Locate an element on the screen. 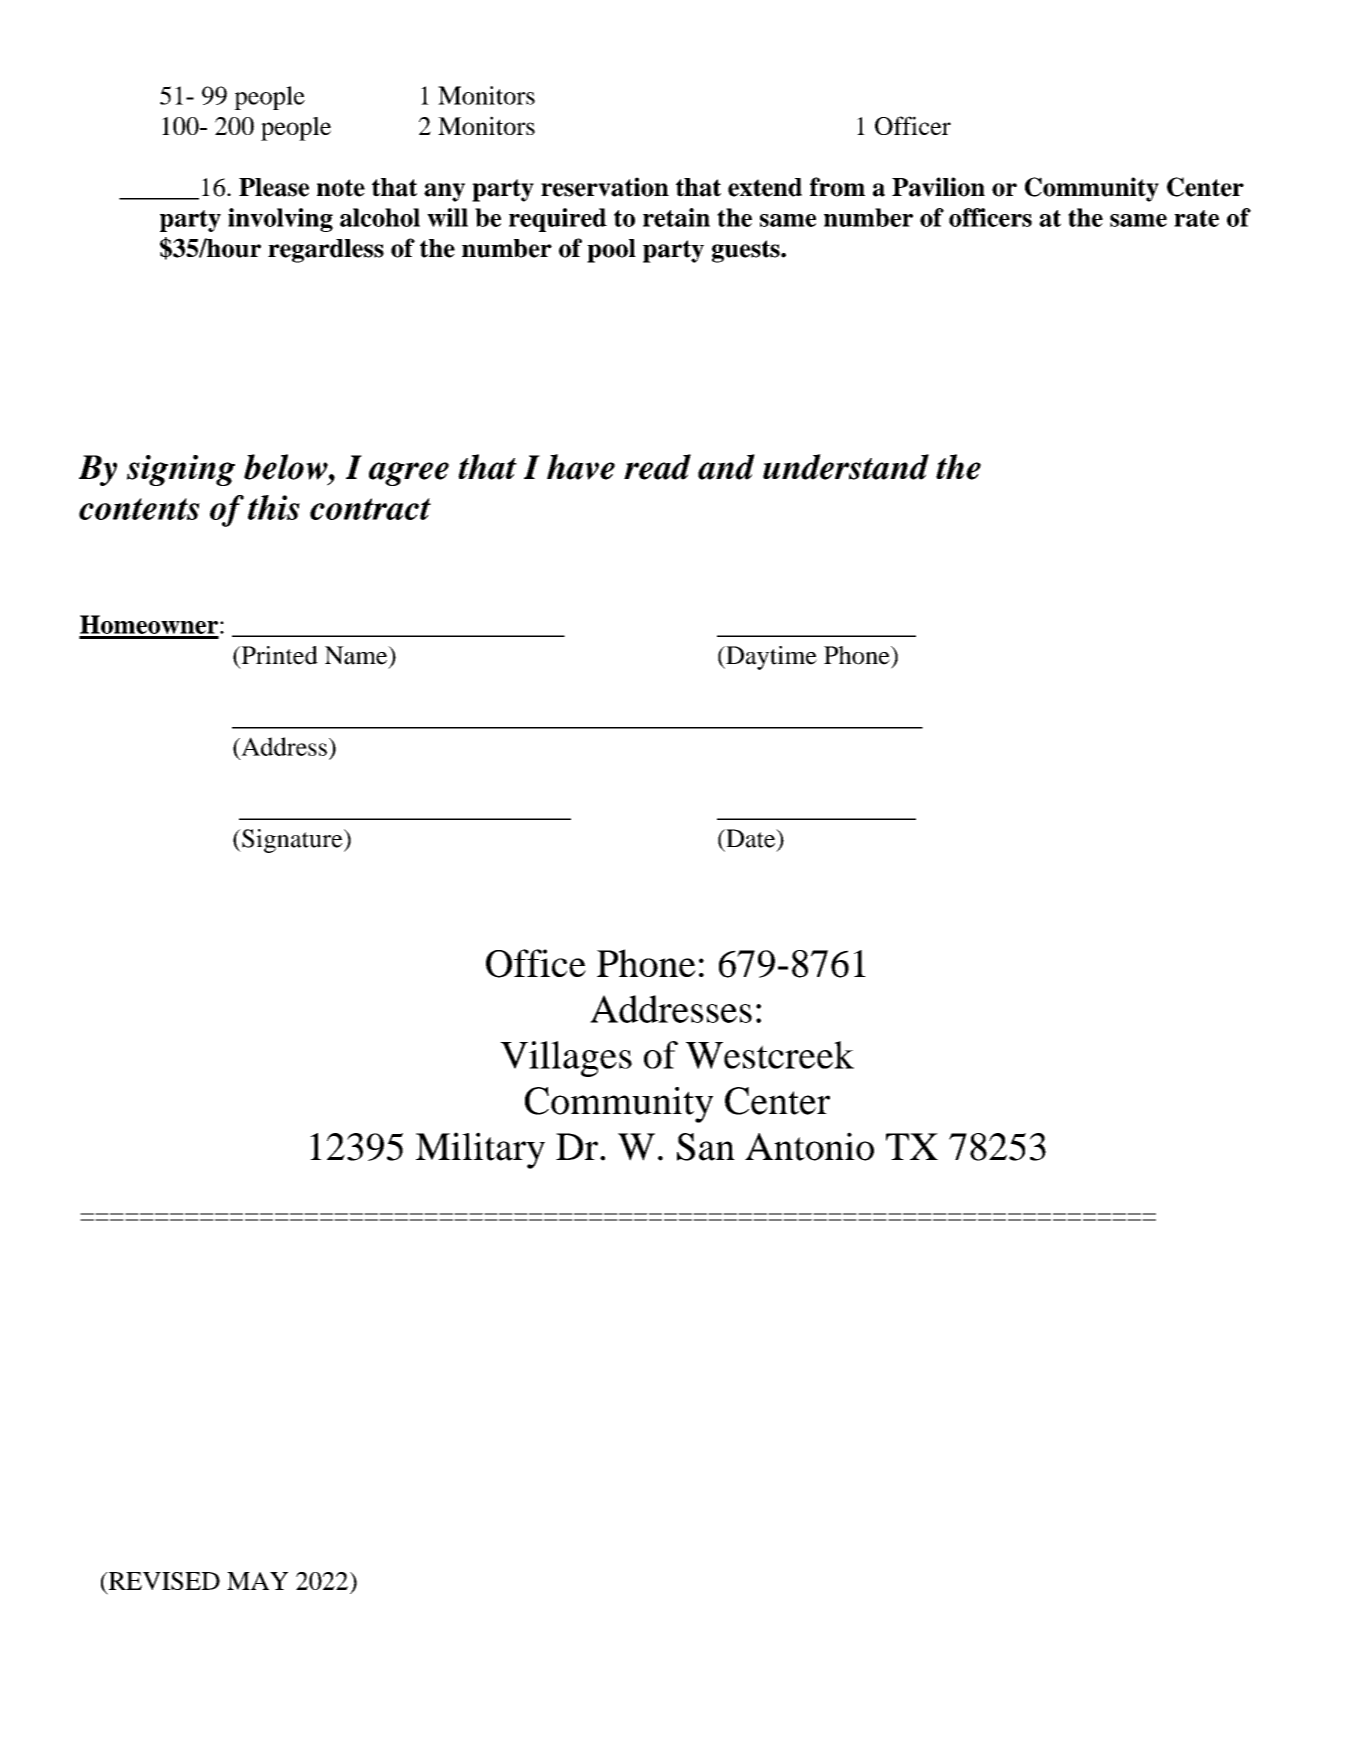  Antonio is located at coordinates (809, 1146).
